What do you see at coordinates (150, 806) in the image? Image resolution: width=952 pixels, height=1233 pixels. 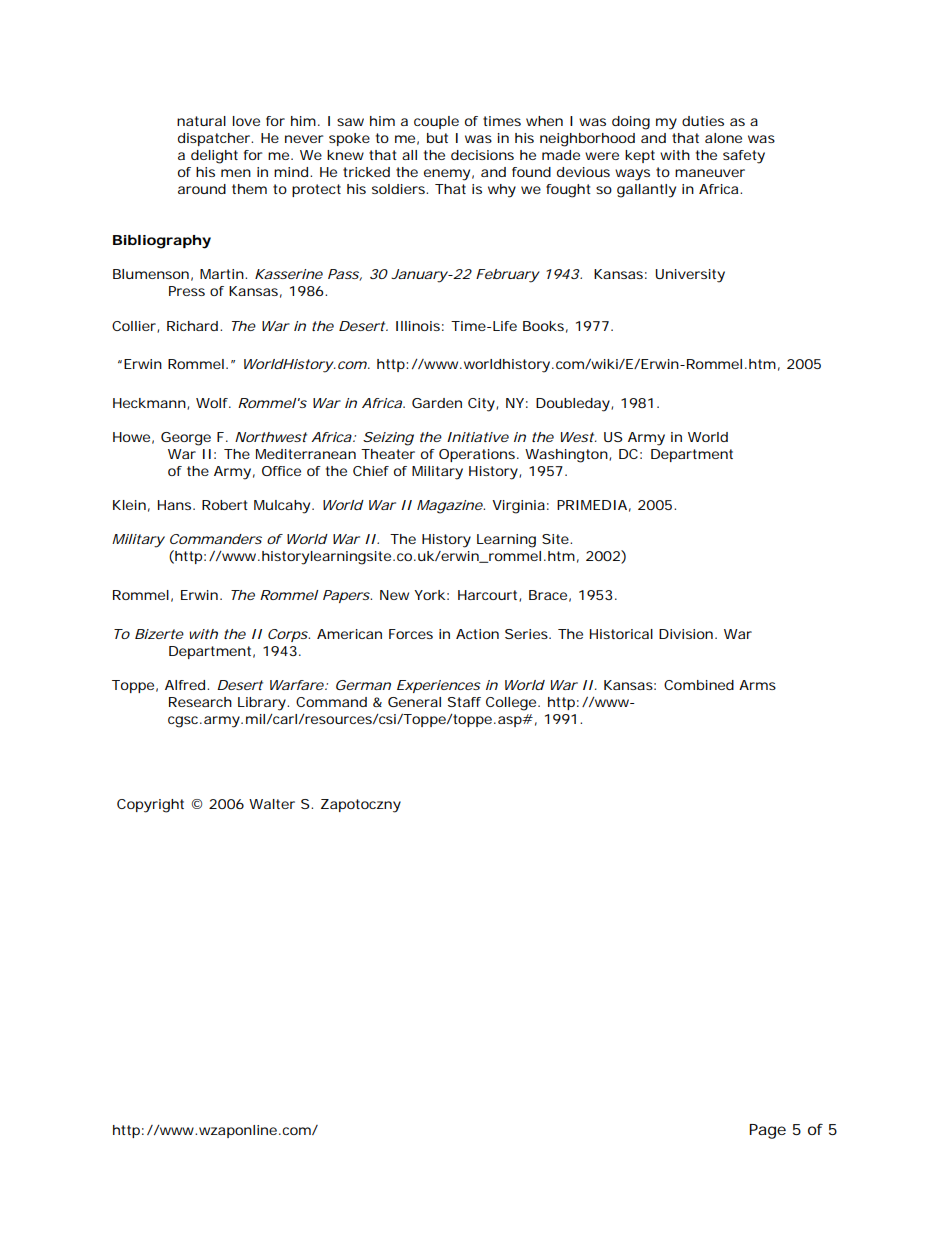 I see `Copyright` at bounding box center [150, 806].
